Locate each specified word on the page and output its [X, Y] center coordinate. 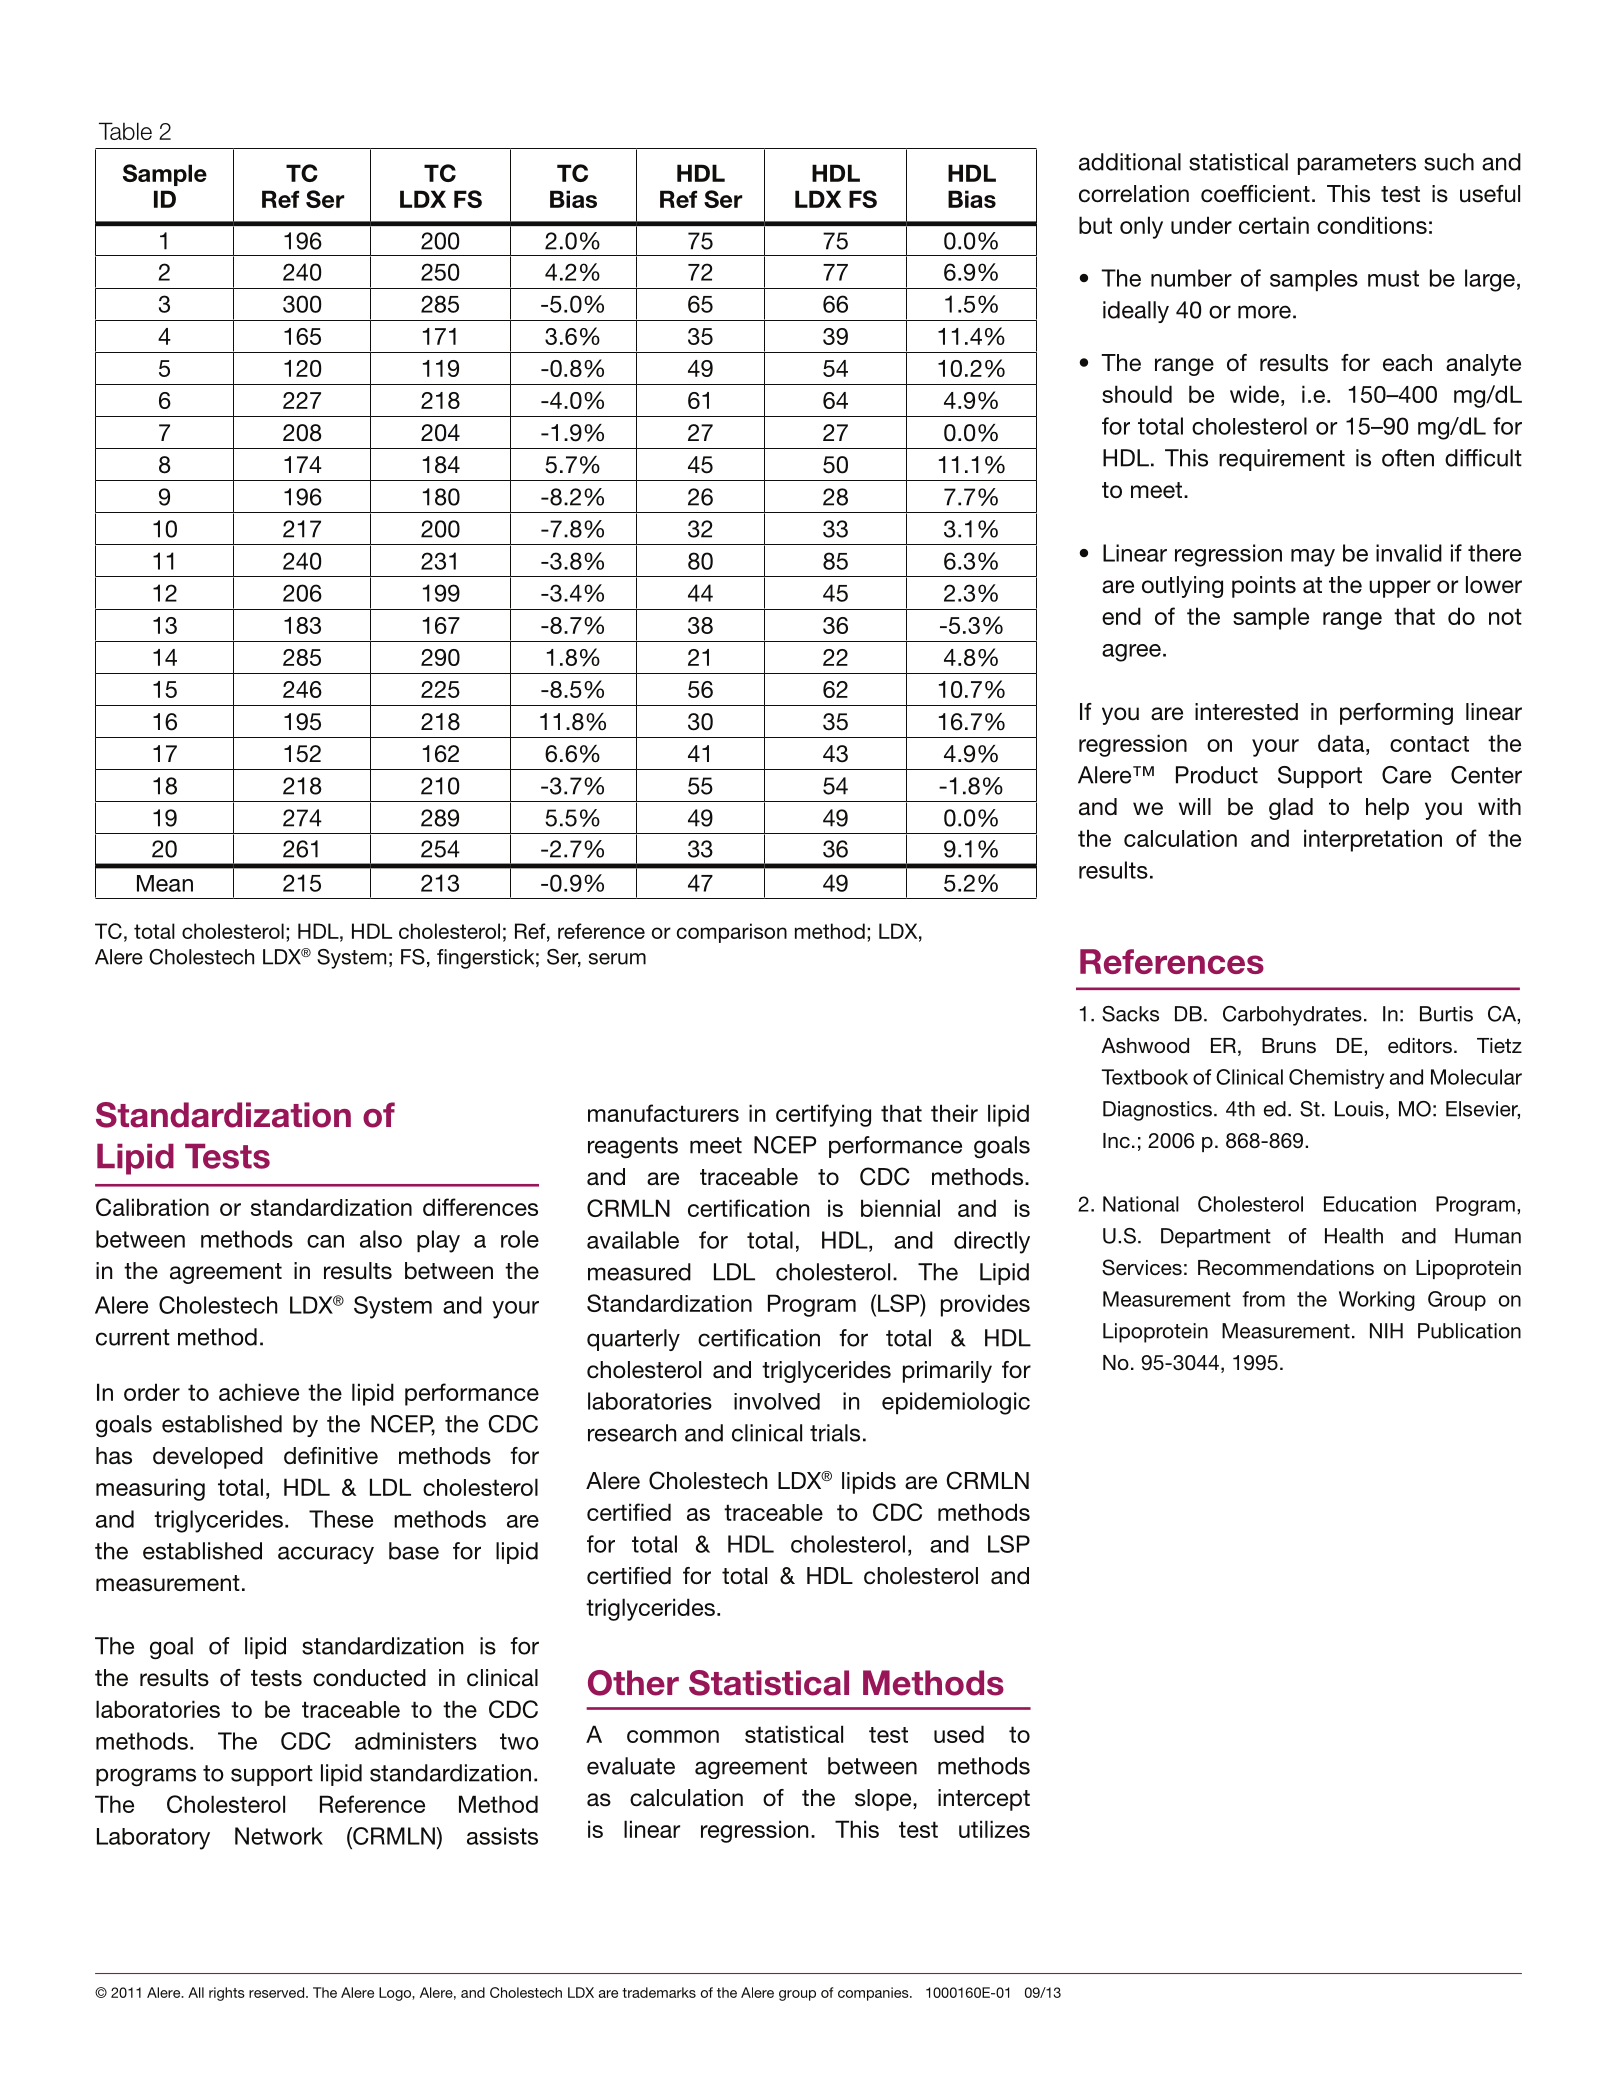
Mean [165, 883]
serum [617, 959]
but [1095, 225]
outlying [1182, 587]
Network [279, 1836]
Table [125, 131]
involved [777, 1401]
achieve [259, 1392]
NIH [1386, 1331]
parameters [1357, 164]
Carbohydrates [1292, 1016]
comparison [732, 933]
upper [1400, 589]
